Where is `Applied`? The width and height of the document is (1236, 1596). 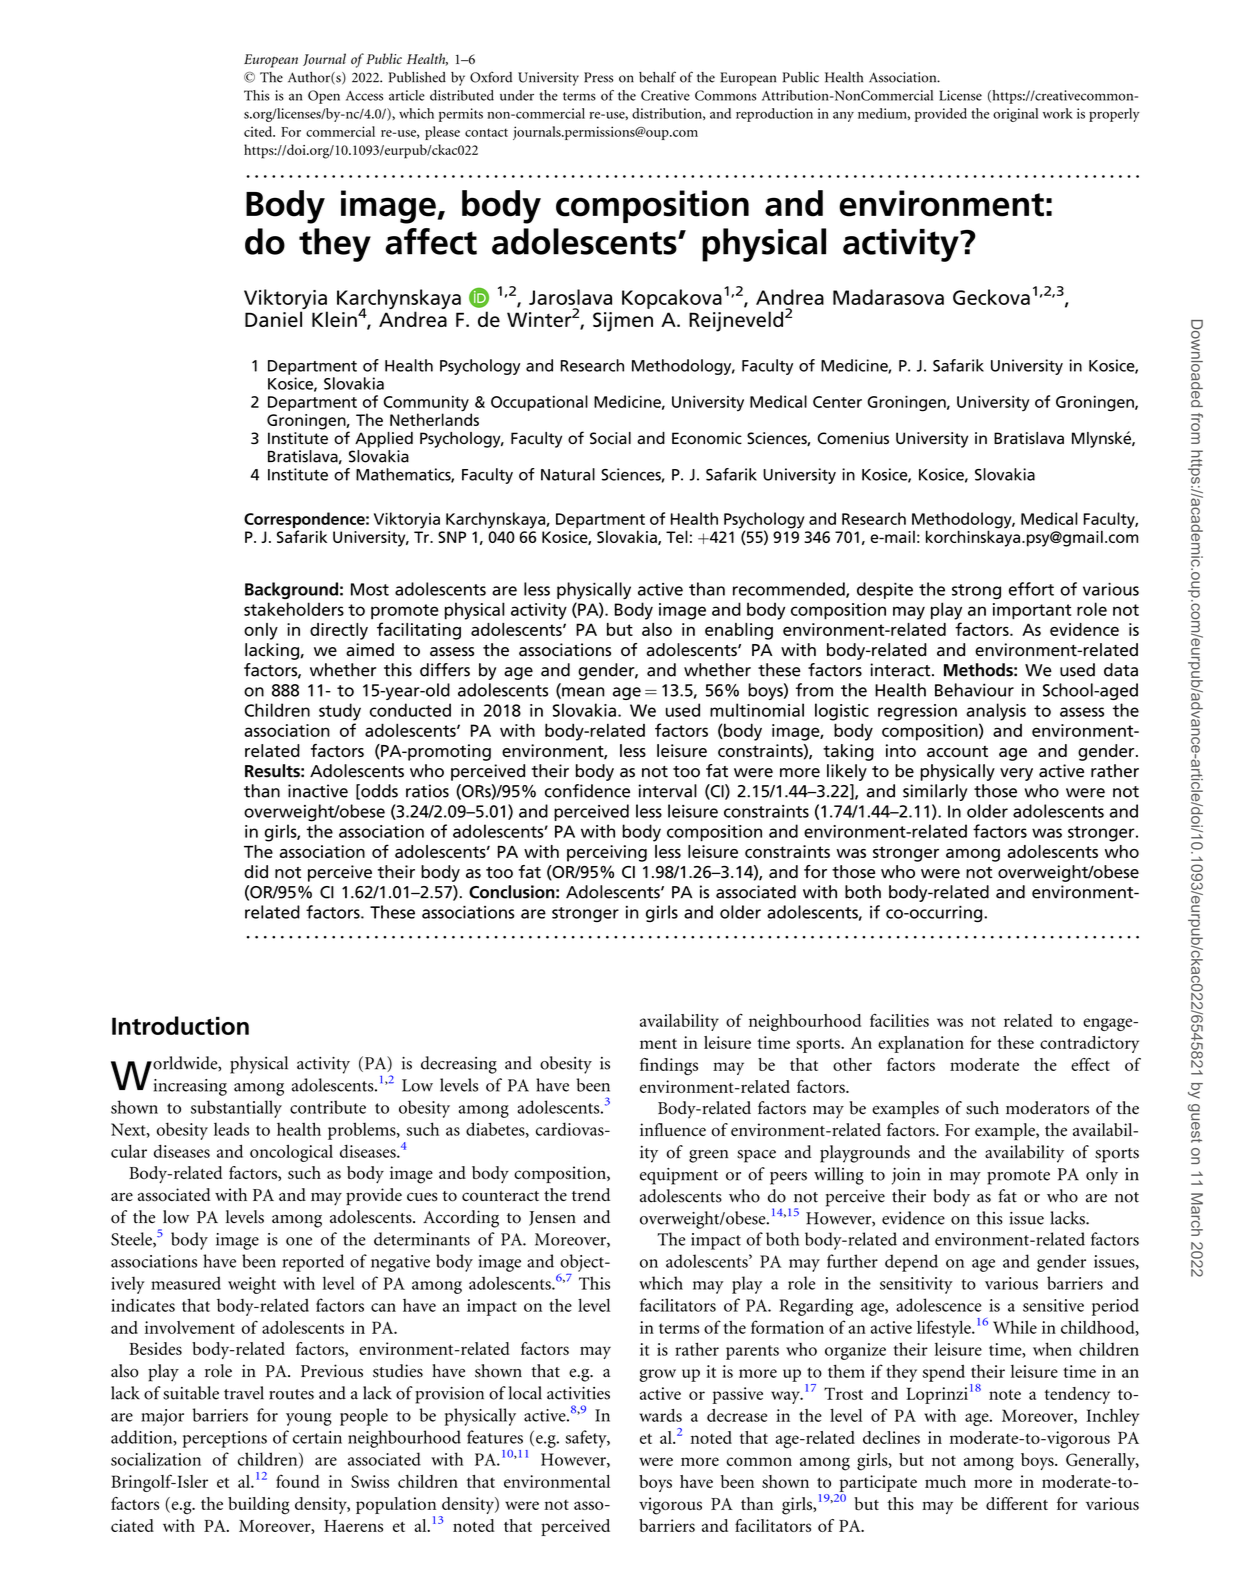
Applied is located at coordinates (384, 440).
